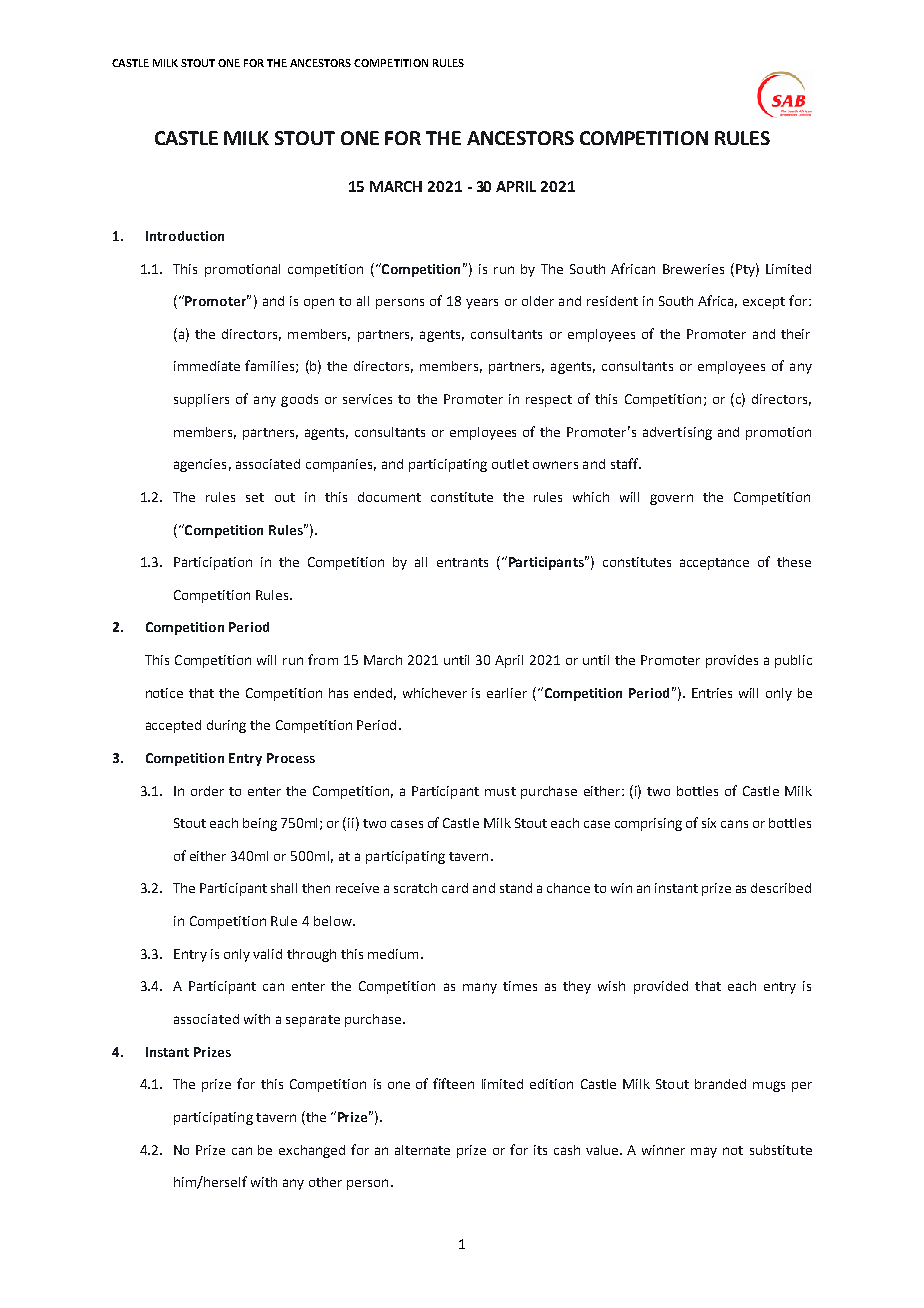  What do you see at coordinates (482, 303) in the screenshot?
I see `years` at bounding box center [482, 303].
